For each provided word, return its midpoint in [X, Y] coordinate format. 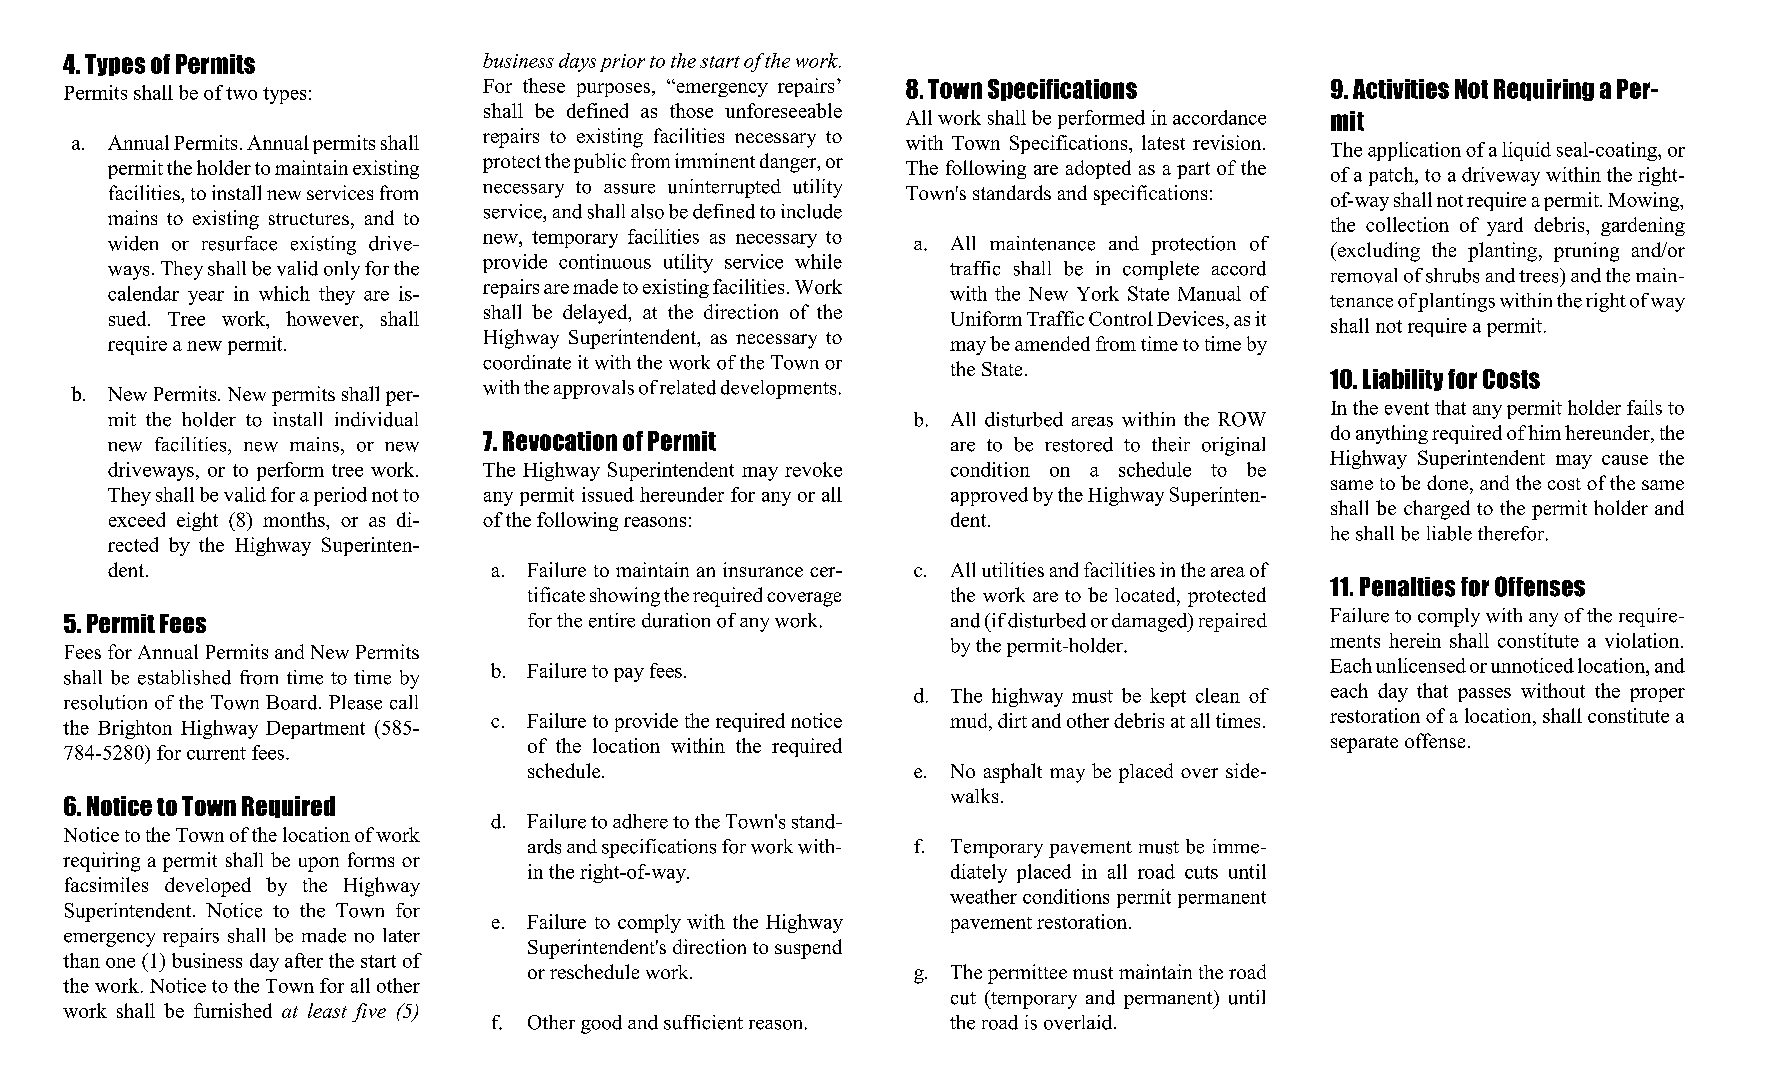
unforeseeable [783, 110]
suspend [808, 949]
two [241, 93]
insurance [763, 569]
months [295, 519]
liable [1449, 533]
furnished [233, 1010]
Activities [1401, 89]
